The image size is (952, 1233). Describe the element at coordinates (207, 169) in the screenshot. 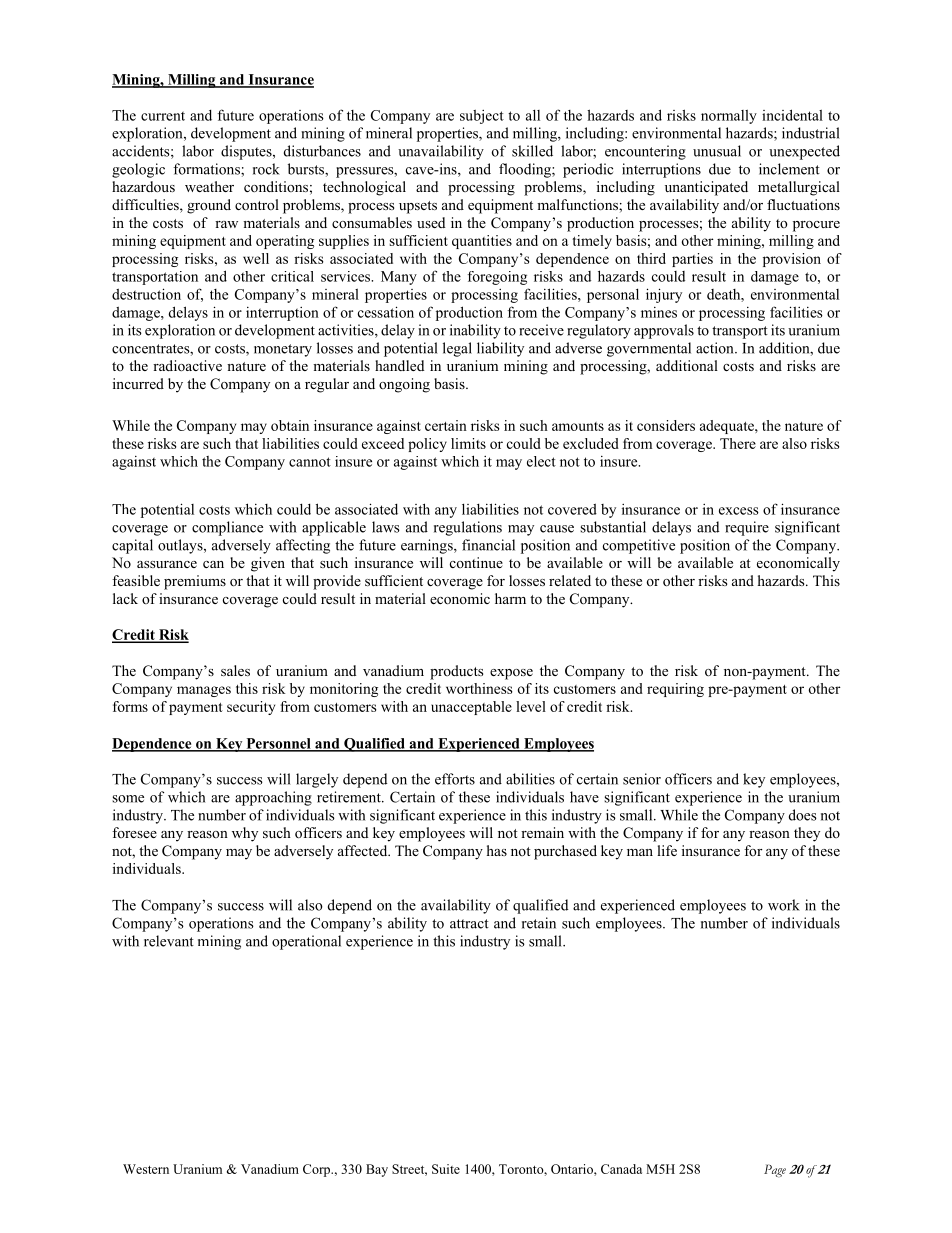

I see `formations` at that location.
